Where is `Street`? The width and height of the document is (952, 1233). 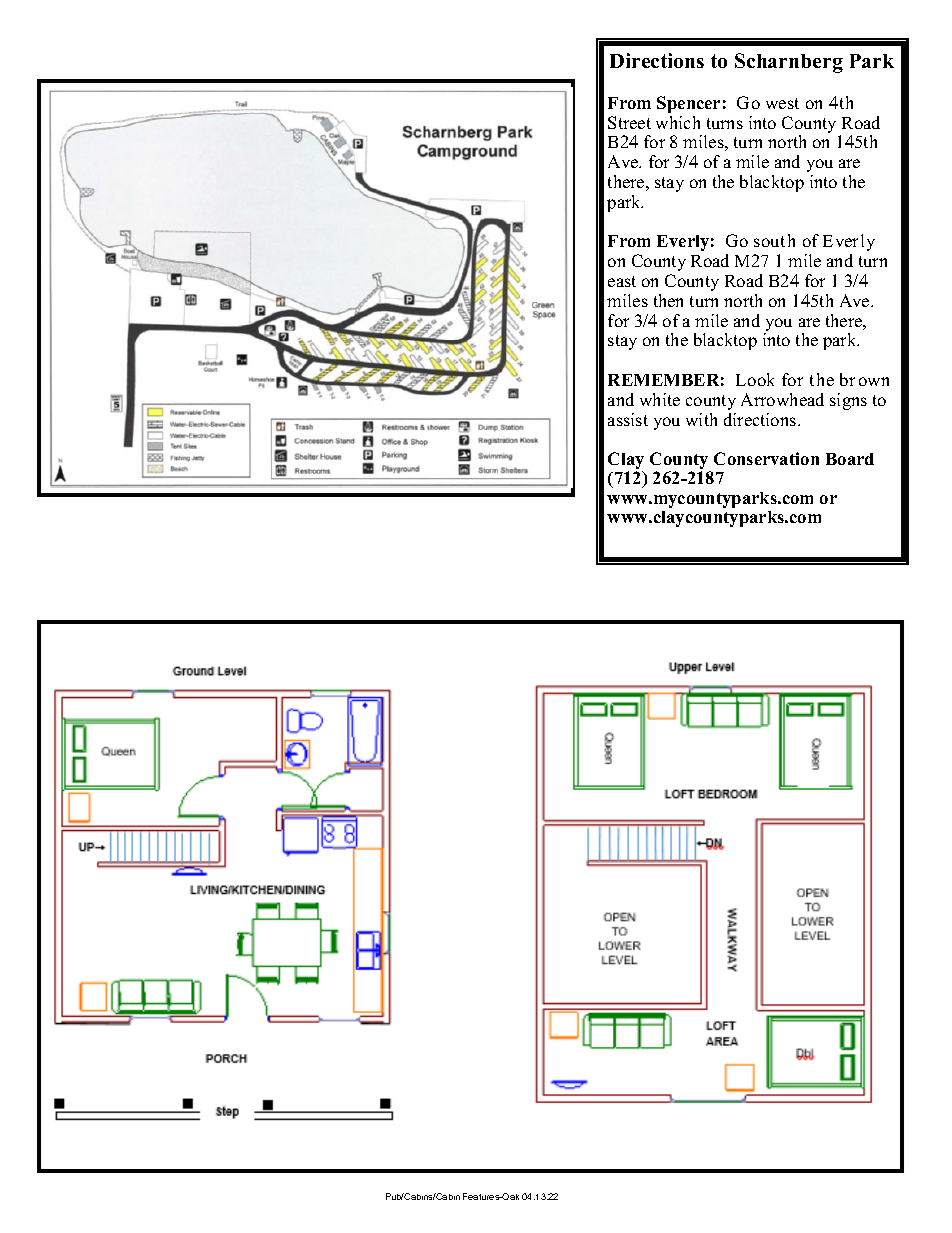 Street is located at coordinates (629, 122).
